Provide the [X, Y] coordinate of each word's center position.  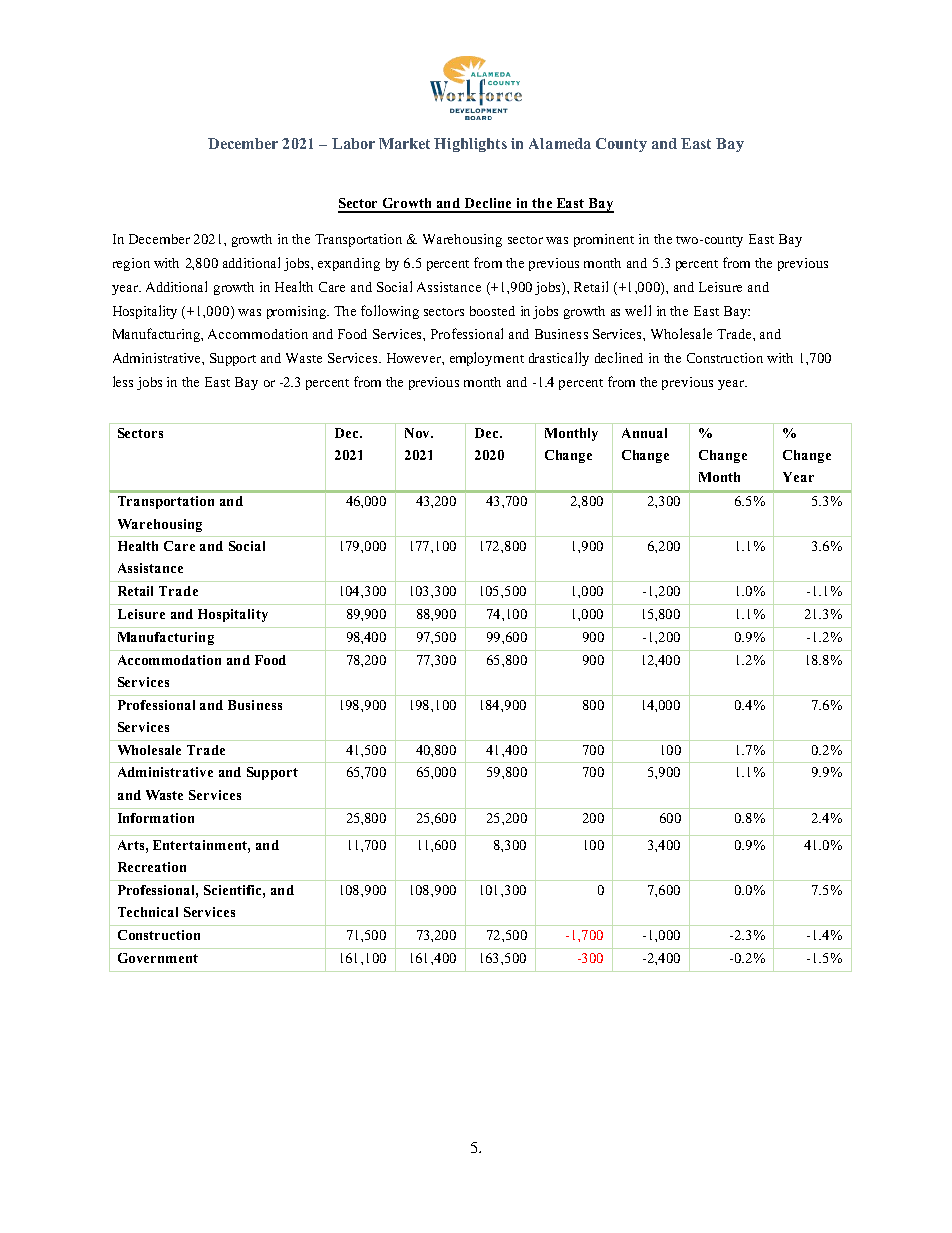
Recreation [152, 867]
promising [298, 312]
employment [487, 359]
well [638, 310]
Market [404, 143]
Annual [644, 433]
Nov [418, 433]
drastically [559, 359]
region [131, 264]
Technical [148, 912]
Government [158, 958]
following [390, 312]
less [123, 381]
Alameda [560, 143]
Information [156, 818]
